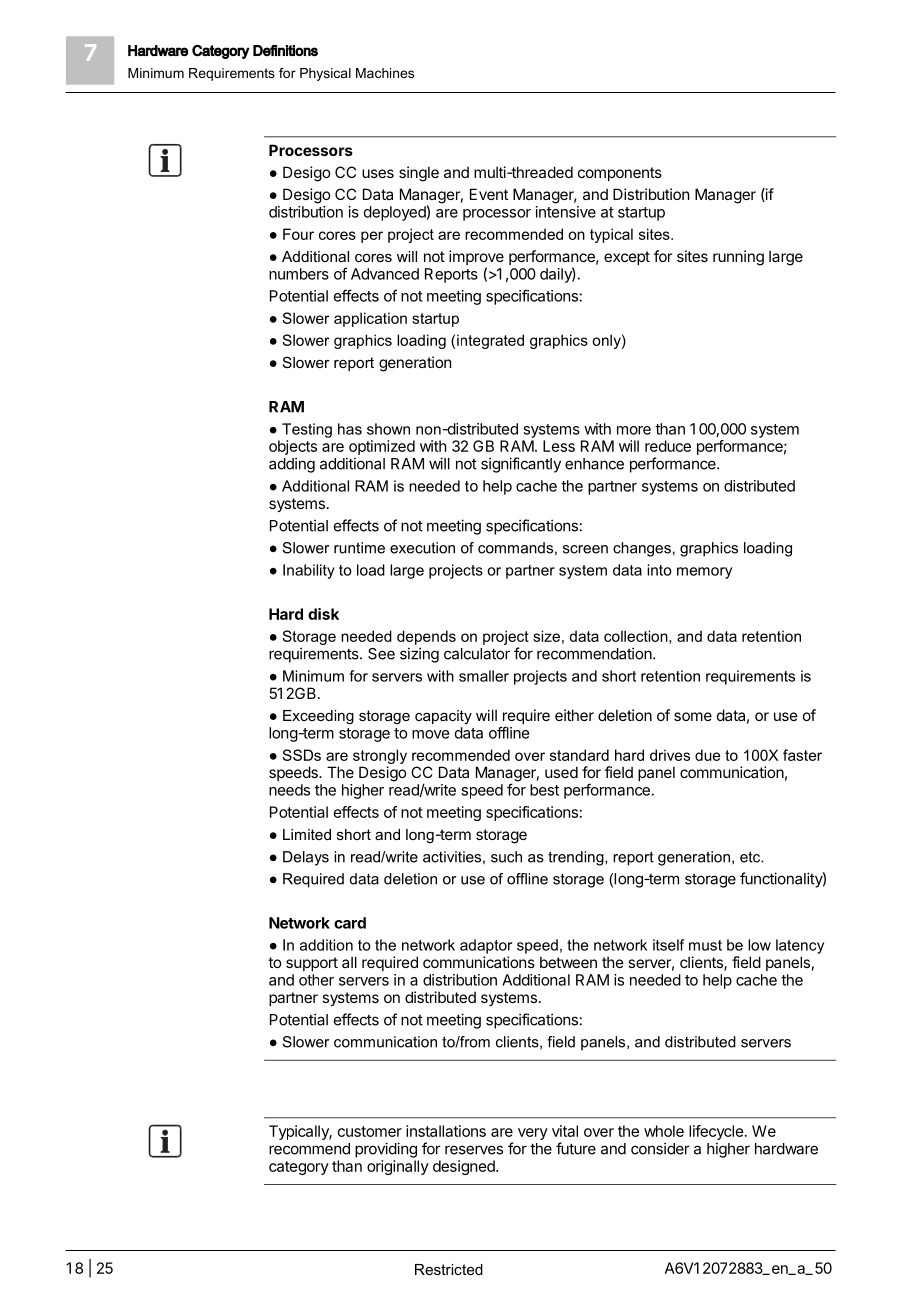 This screenshot has width=924, height=1308. Describe the element at coordinates (738, 258) in the screenshot. I see `running` at that location.
